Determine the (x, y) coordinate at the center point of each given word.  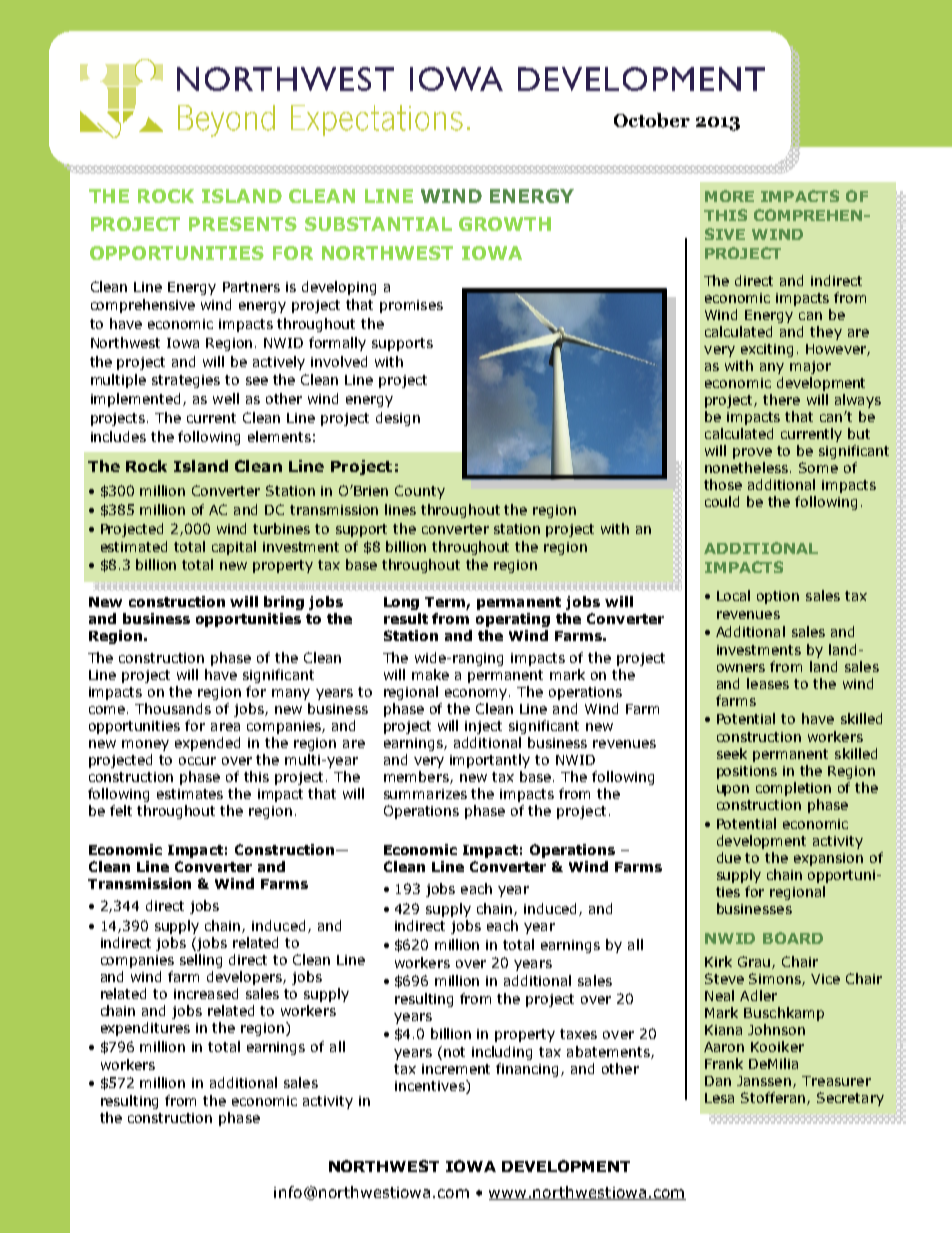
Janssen (765, 1082)
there (781, 399)
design (398, 419)
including (502, 1053)
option (778, 597)
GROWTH (505, 224)
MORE (729, 196)
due (729, 857)
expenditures (145, 1029)
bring (284, 603)
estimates (190, 794)
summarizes (425, 794)
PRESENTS (243, 224)
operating (513, 620)
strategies (186, 381)
